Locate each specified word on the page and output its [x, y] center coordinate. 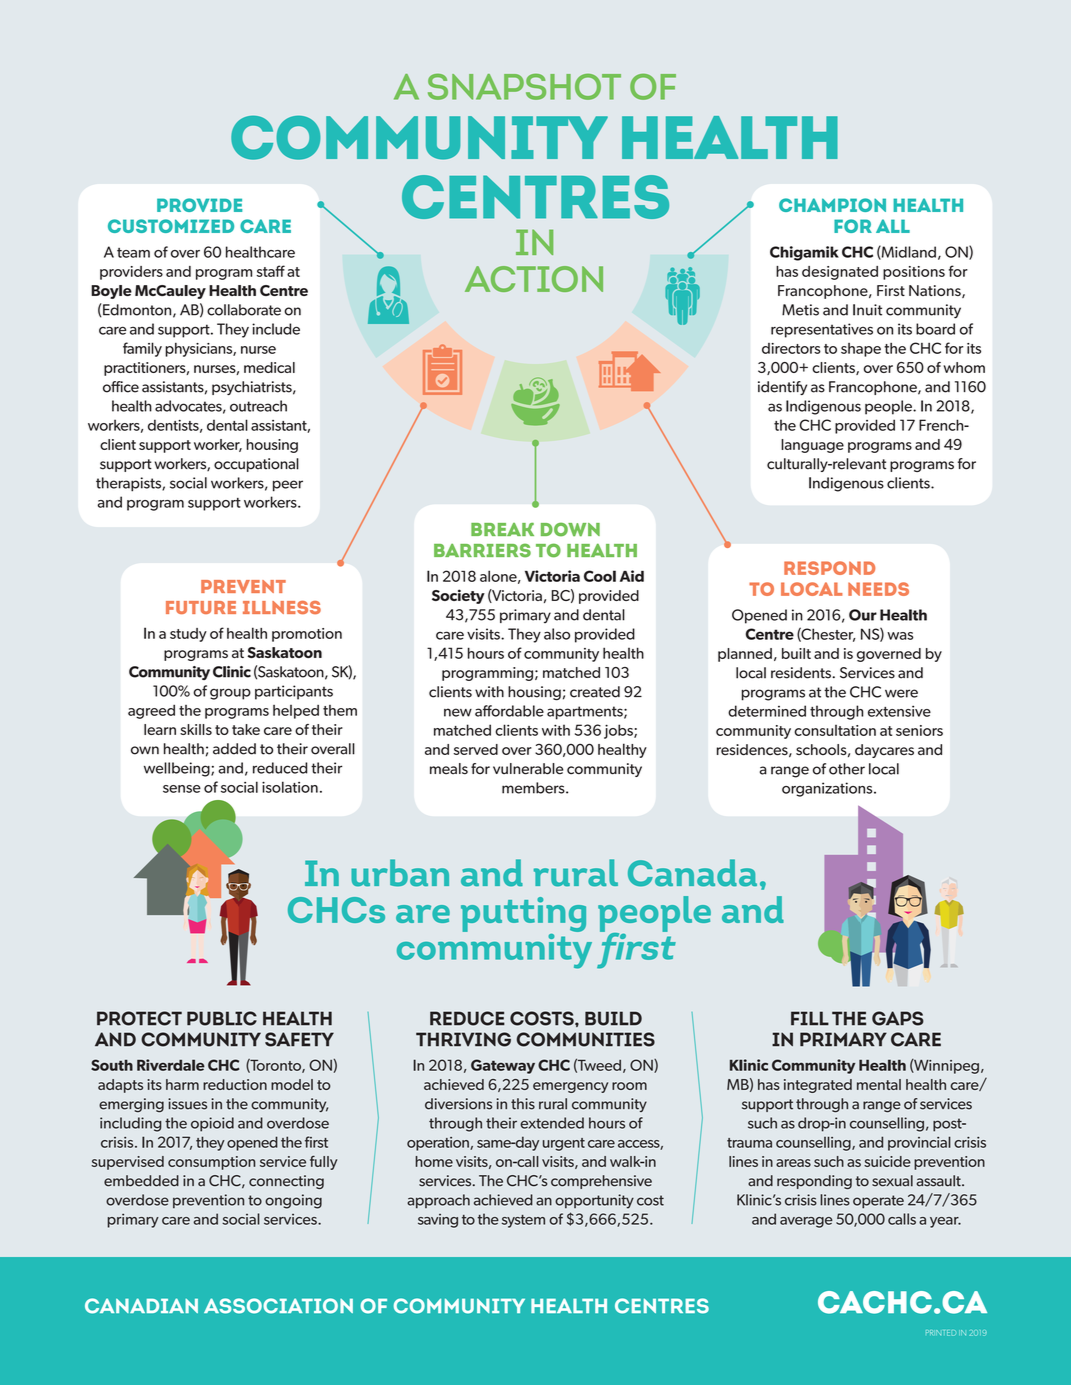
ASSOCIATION [278, 1306]
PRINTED [941, 1333]
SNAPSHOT [524, 87]
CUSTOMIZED [171, 226]
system [523, 1221]
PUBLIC [222, 1018]
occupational [256, 465]
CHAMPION [832, 205]
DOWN [570, 529]
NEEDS [878, 589]
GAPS [898, 1018]
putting [523, 916]
